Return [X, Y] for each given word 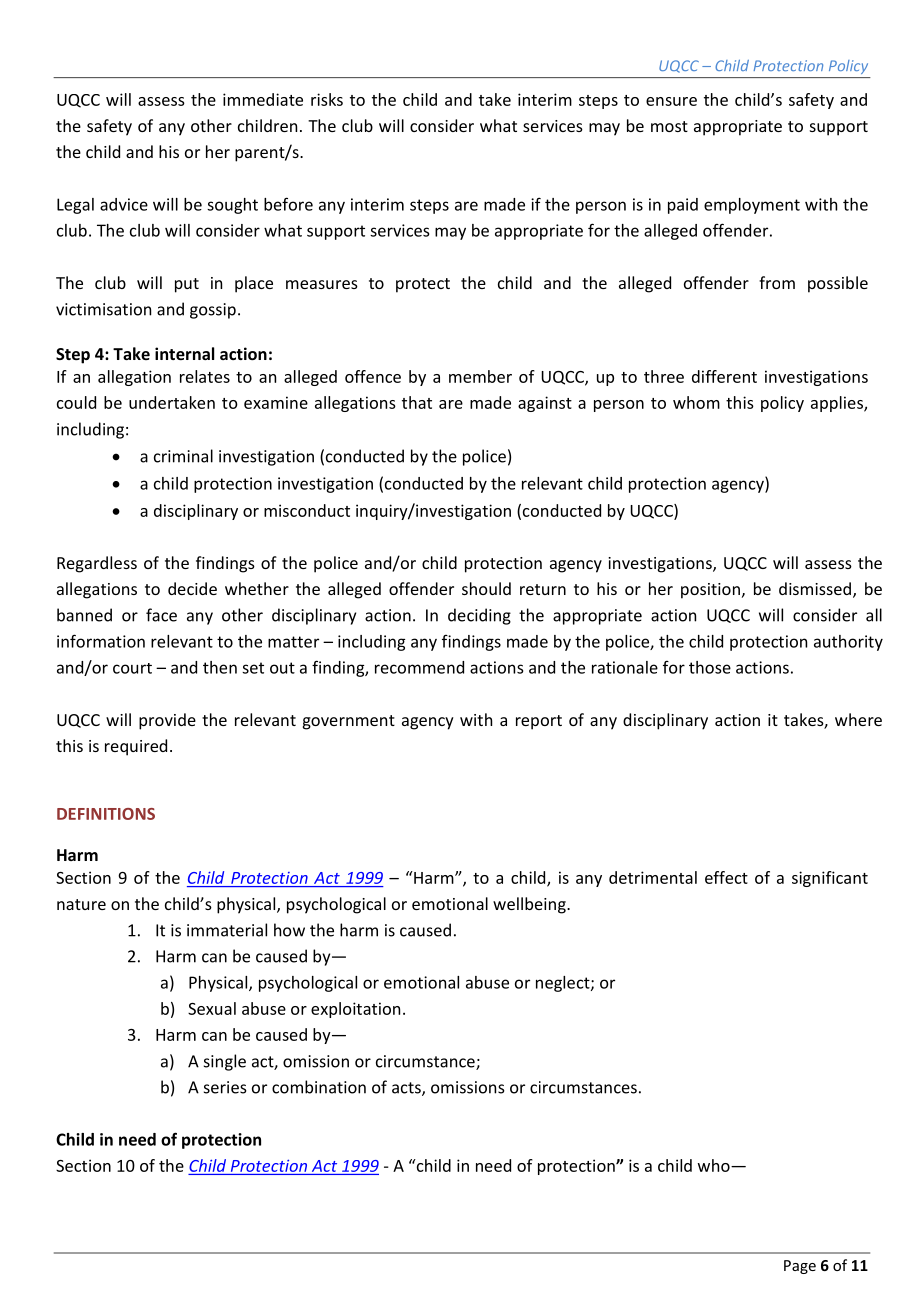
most [669, 126]
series [225, 1087]
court [132, 668]
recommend [419, 667]
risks [327, 99]
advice [124, 204]
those [710, 667]
